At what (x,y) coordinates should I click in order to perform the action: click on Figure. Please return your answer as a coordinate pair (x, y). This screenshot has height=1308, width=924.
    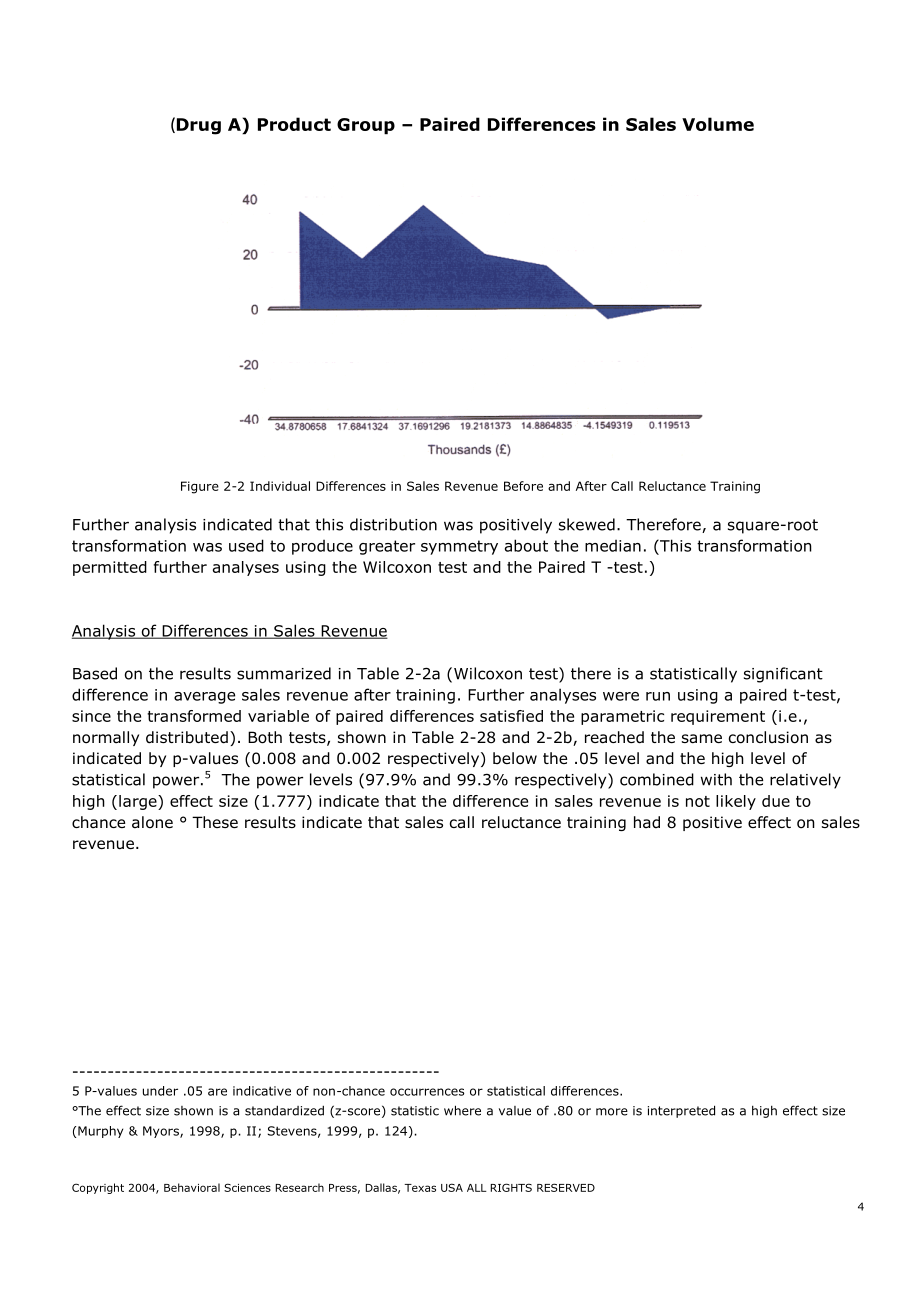
    Looking at the image, I should click on (200, 487).
